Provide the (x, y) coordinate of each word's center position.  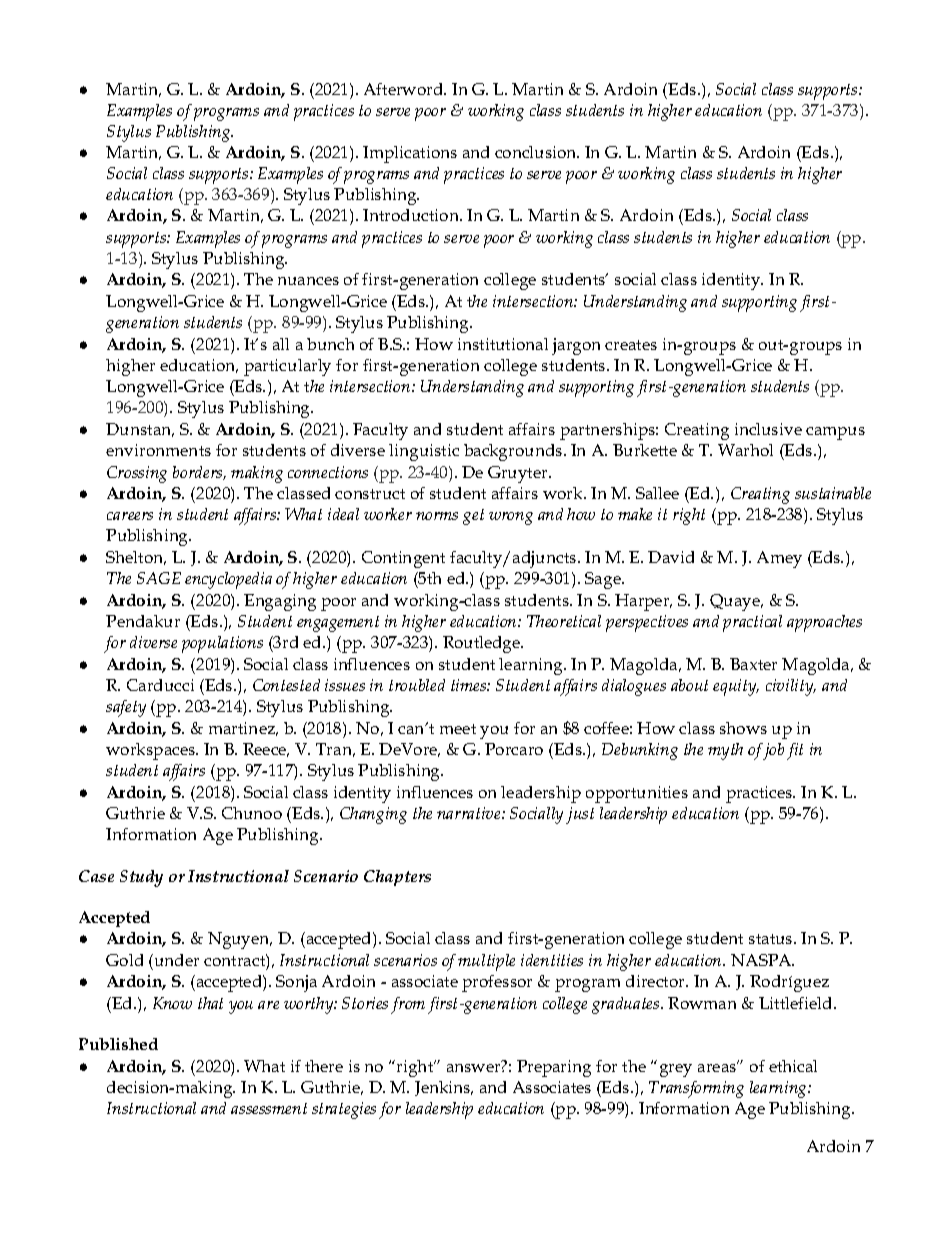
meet (458, 729)
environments (158, 450)
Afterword (405, 89)
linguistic (424, 452)
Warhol (745, 450)
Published (118, 1044)
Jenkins (444, 1088)
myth (725, 751)
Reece (266, 750)
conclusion (537, 152)
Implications (410, 154)
